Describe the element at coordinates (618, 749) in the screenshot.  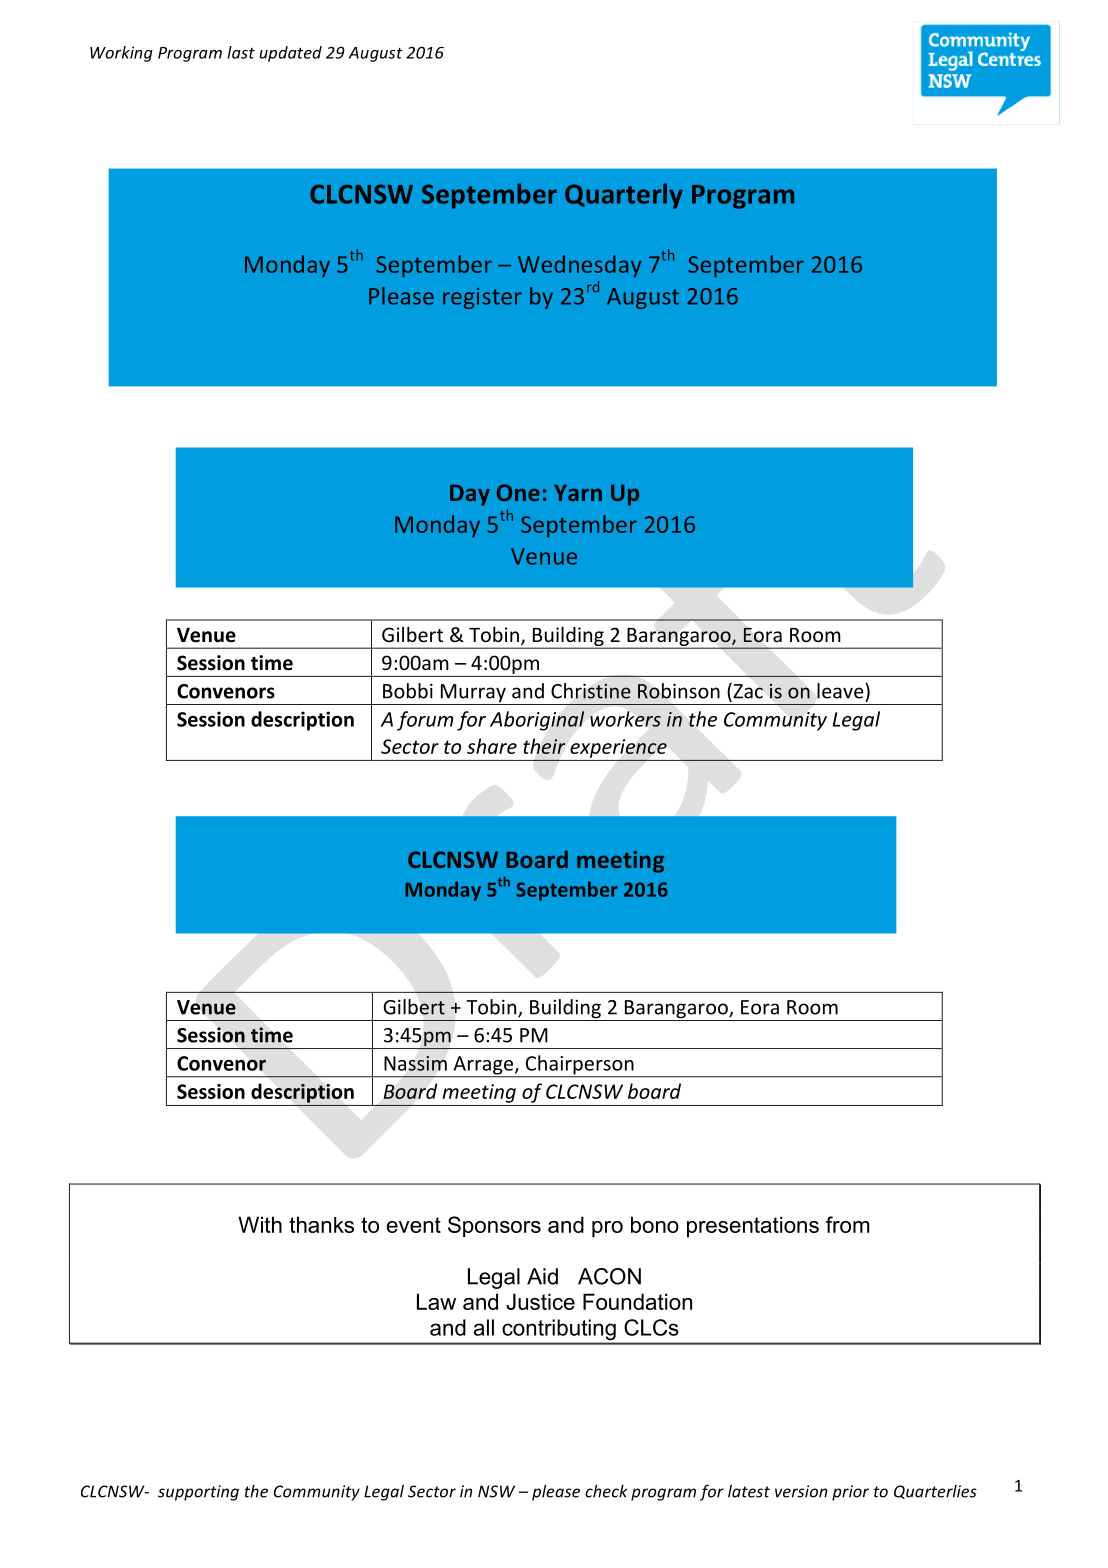
I see `experience` at that location.
